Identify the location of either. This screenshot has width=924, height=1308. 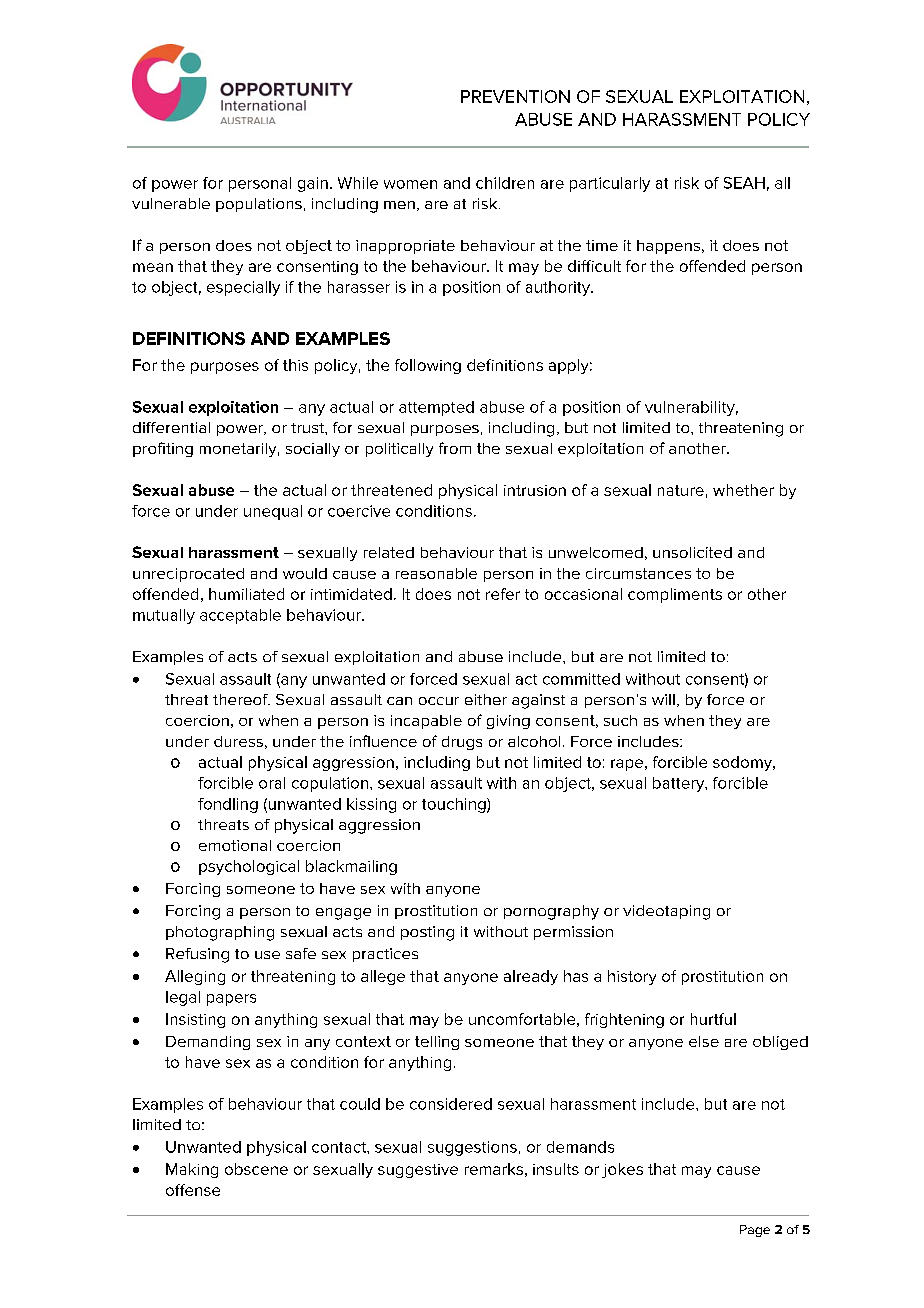
(486, 699).
